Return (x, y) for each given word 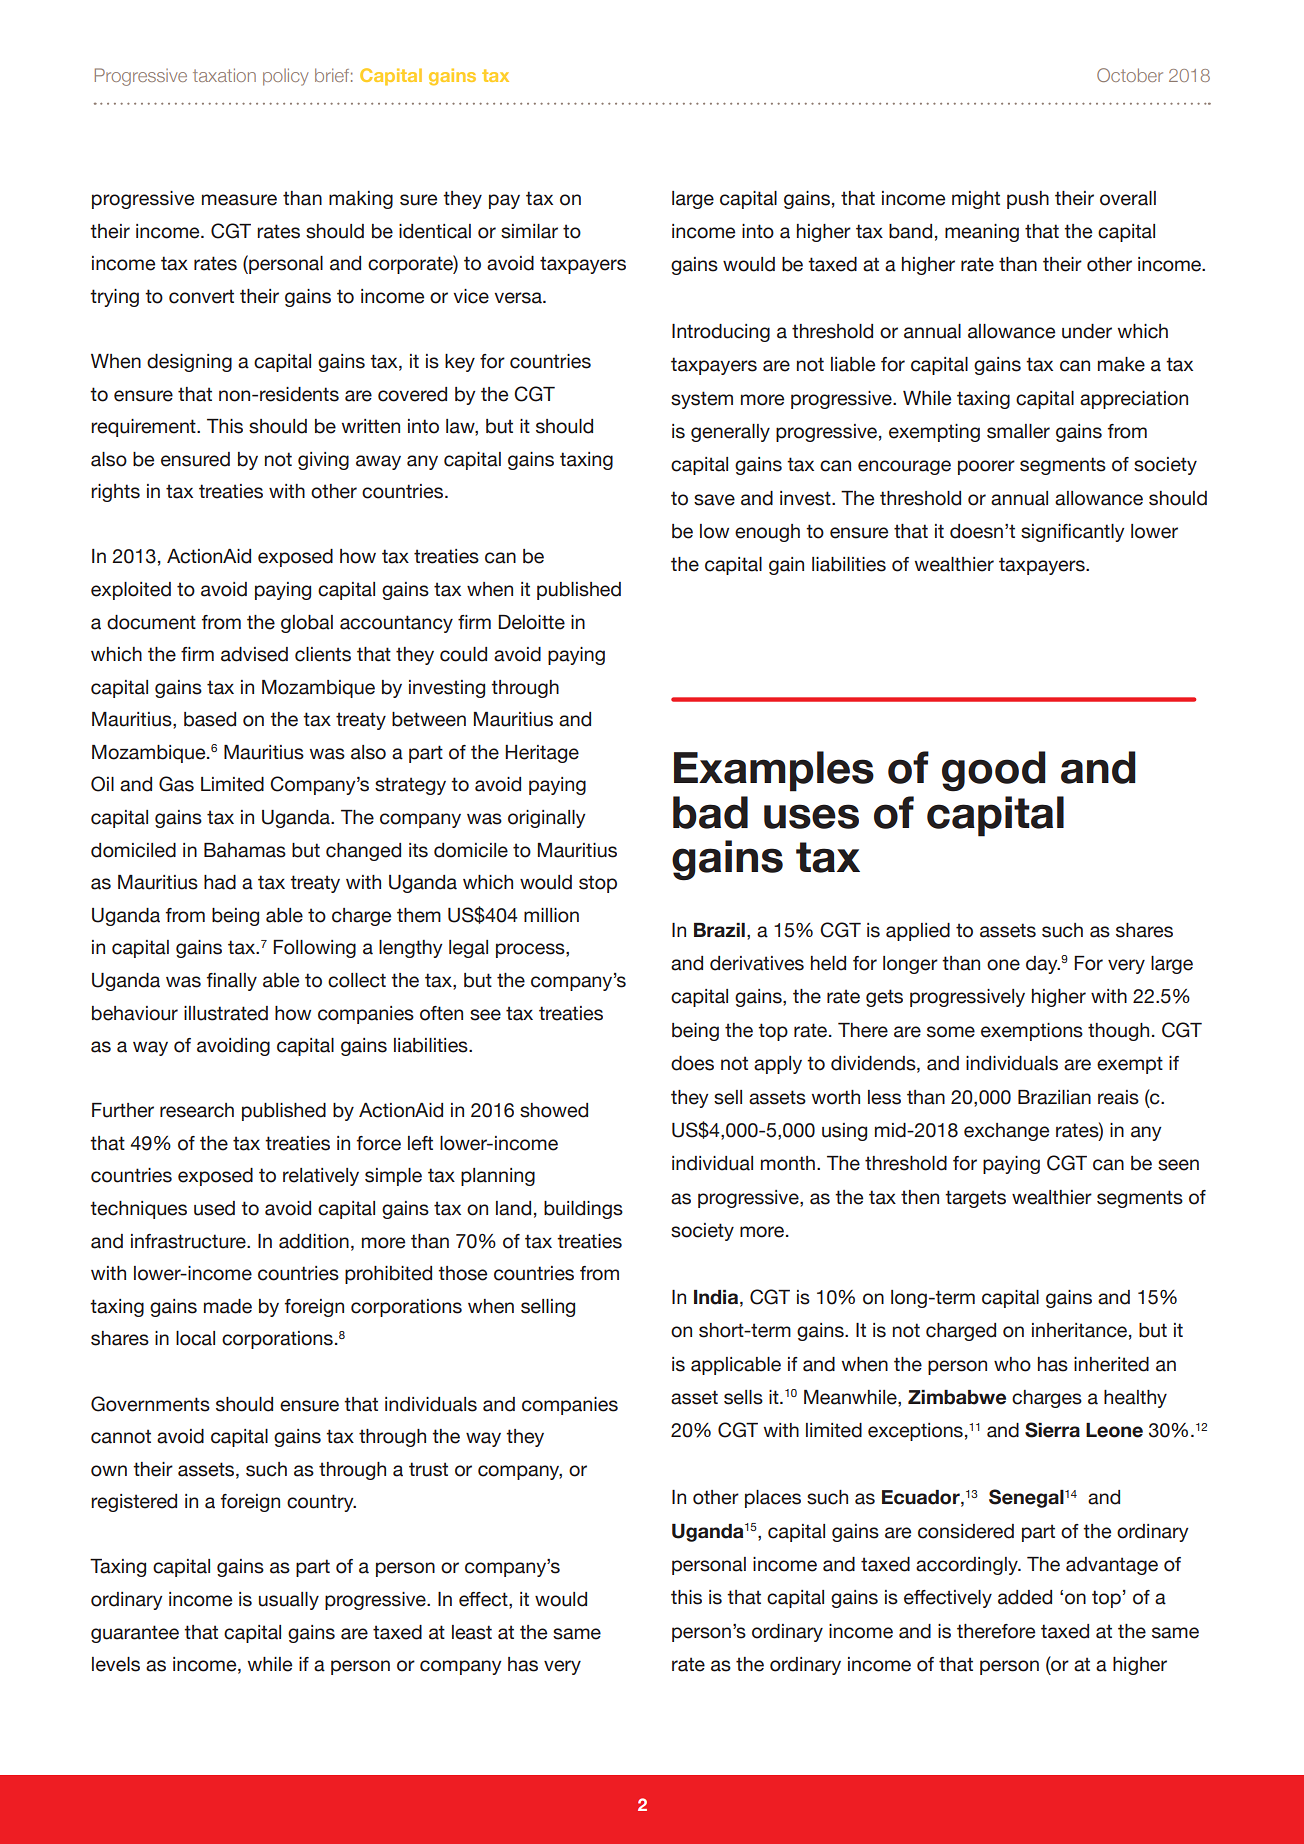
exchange (1006, 1132)
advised (254, 654)
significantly (1073, 533)
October (1130, 75)
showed (554, 1110)
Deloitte (531, 622)
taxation (224, 75)
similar (529, 231)
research (197, 1110)
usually (289, 1601)
